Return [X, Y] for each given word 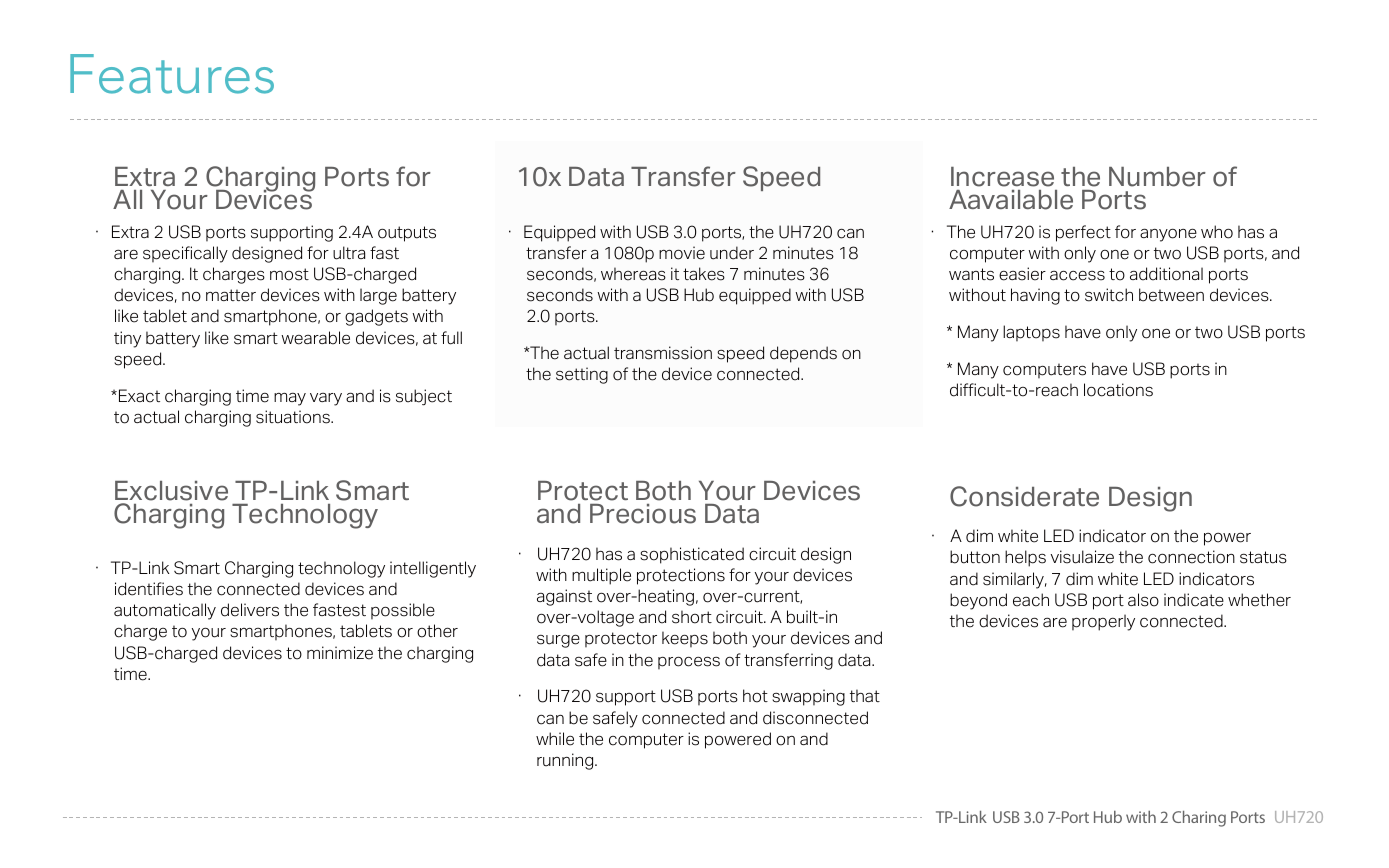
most [289, 274]
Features [172, 74]
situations [294, 417]
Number [1157, 177]
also [1143, 600]
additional [1166, 274]
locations [1118, 390]
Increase [1002, 177]
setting [582, 375]
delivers [250, 610]
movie [682, 253]
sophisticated [692, 555]
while [555, 739]
